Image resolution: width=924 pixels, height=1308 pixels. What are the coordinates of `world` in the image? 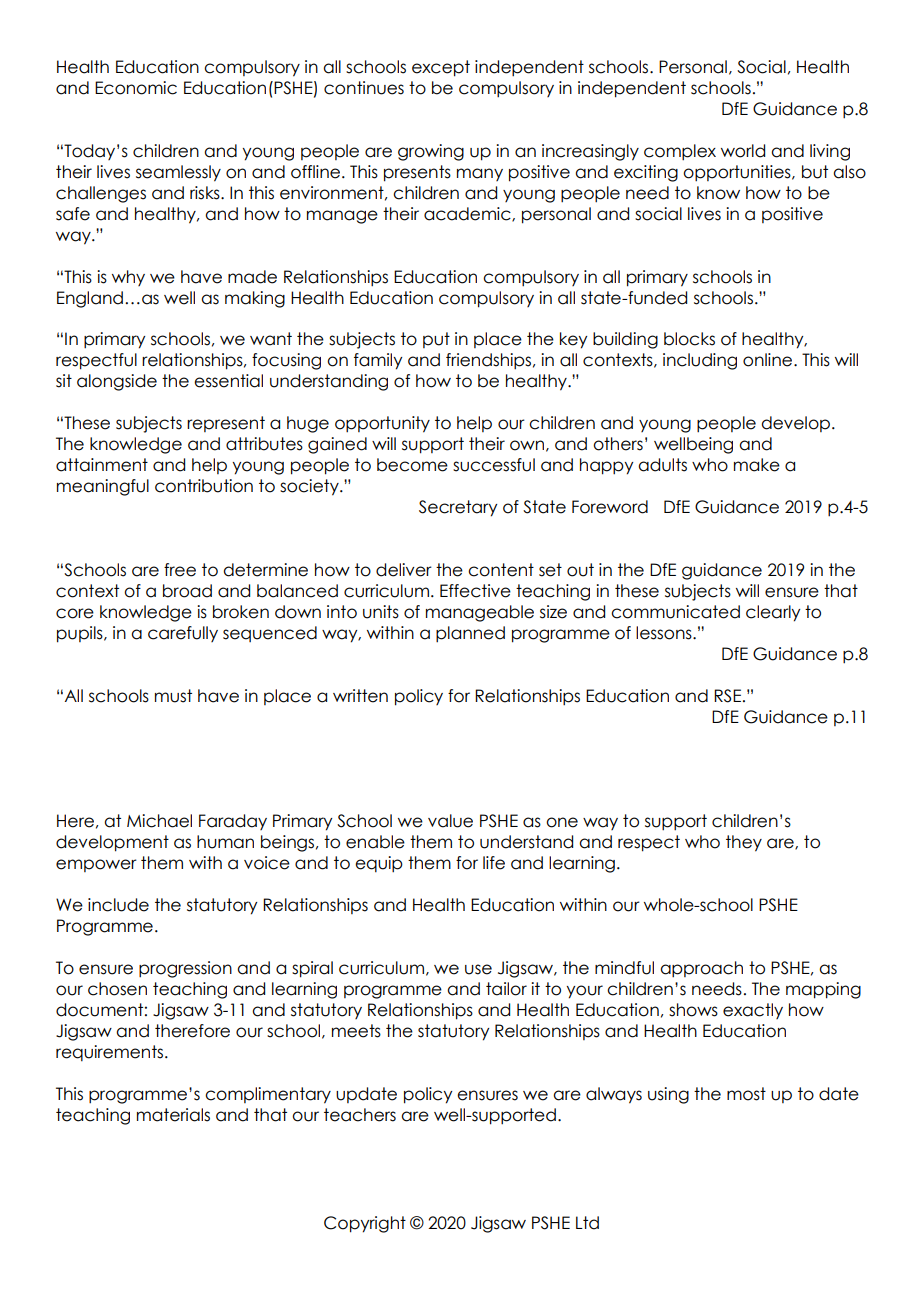 It's located at (743, 151).
